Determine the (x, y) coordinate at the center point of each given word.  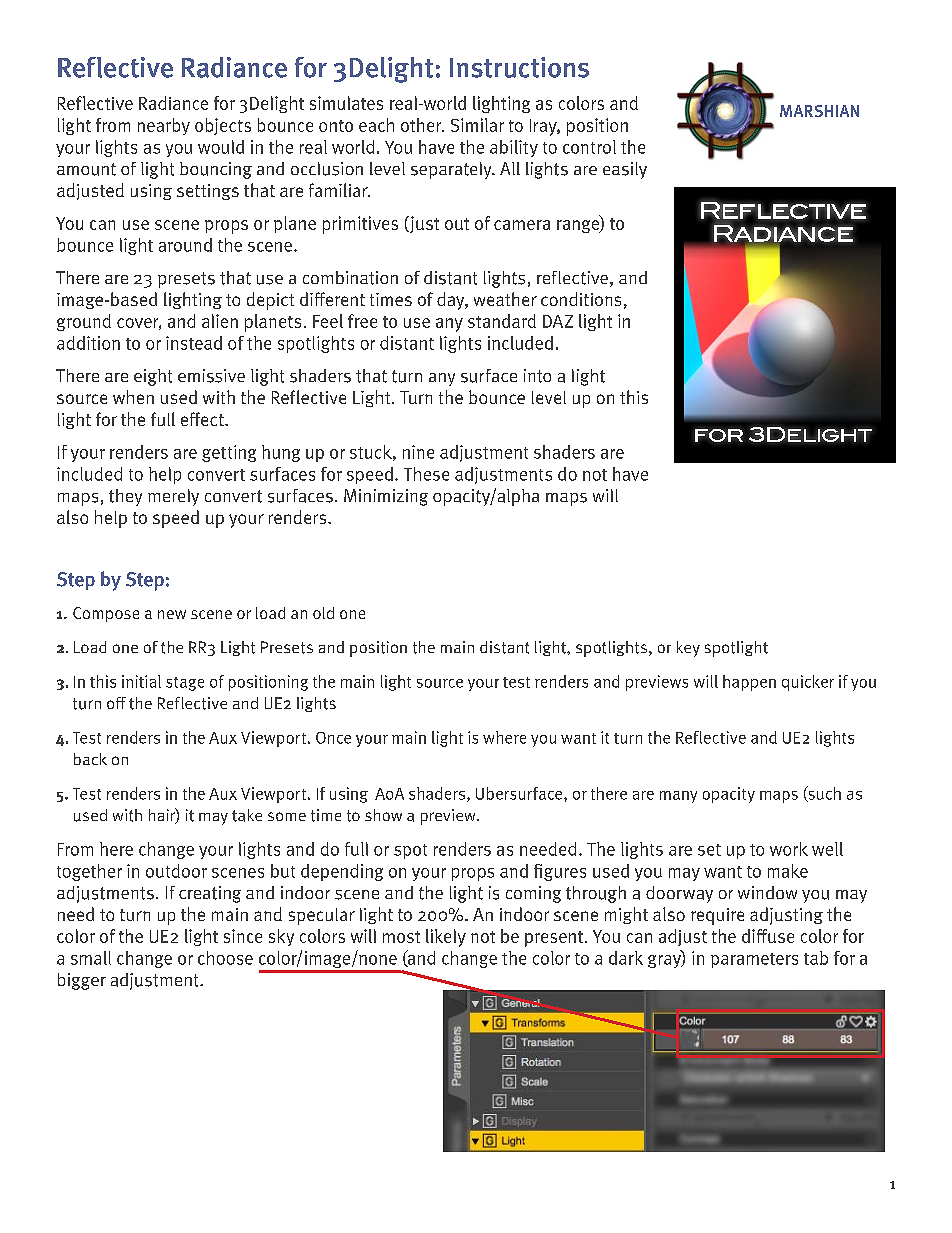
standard (502, 321)
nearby (164, 126)
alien (220, 321)
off (116, 703)
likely (446, 938)
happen (749, 683)
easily (625, 170)
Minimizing (386, 497)
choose (225, 958)
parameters (754, 960)
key (688, 649)
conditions (581, 299)
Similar (477, 125)
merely (173, 497)
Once (333, 738)
